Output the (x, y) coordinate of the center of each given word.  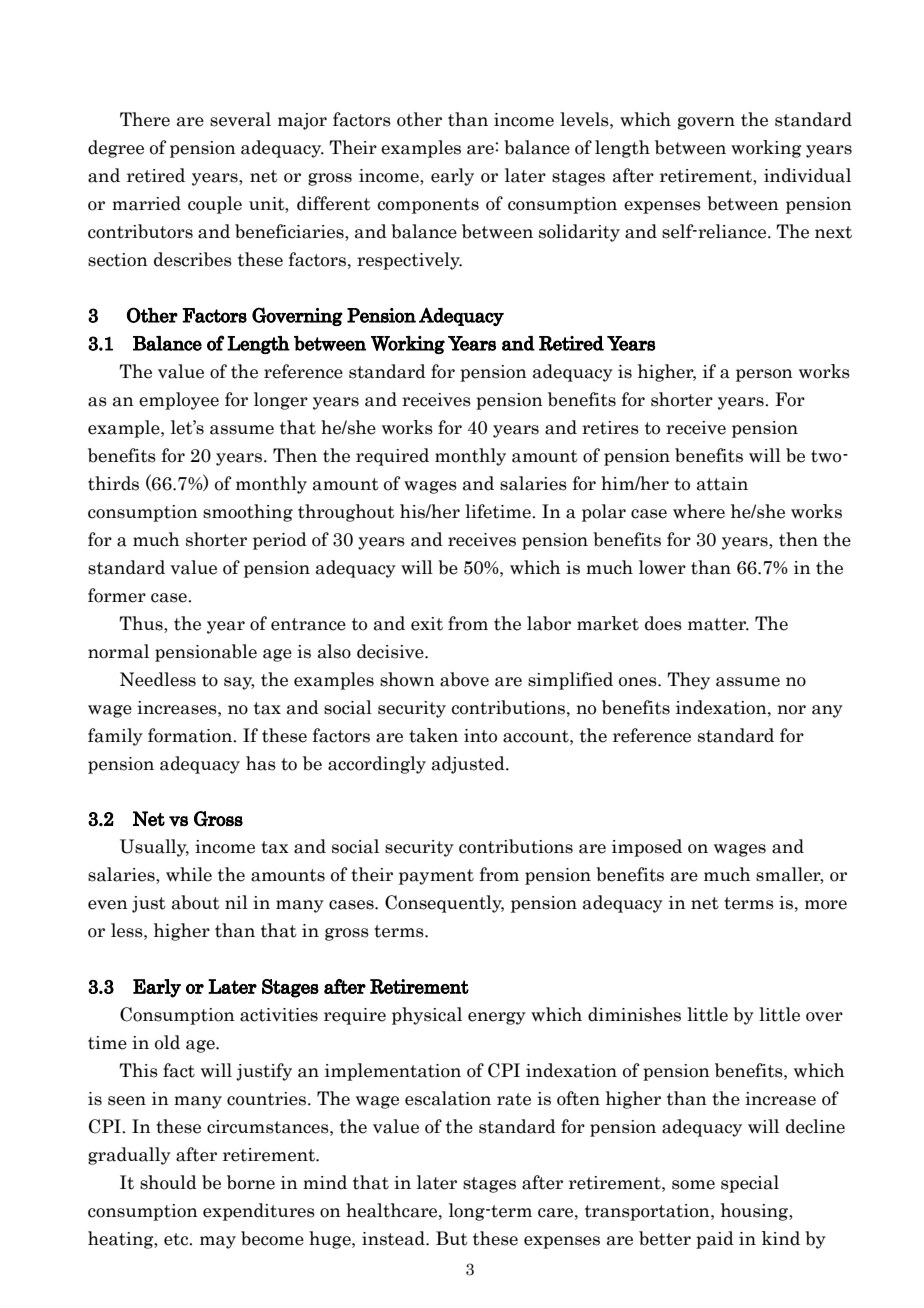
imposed (647, 848)
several (240, 119)
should (168, 1182)
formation (191, 735)
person (764, 375)
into (480, 736)
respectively (409, 261)
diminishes (634, 1014)
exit (427, 624)
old (167, 1042)
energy (497, 1018)
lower (662, 567)
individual (807, 175)
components (428, 206)
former (117, 595)
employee (179, 401)
